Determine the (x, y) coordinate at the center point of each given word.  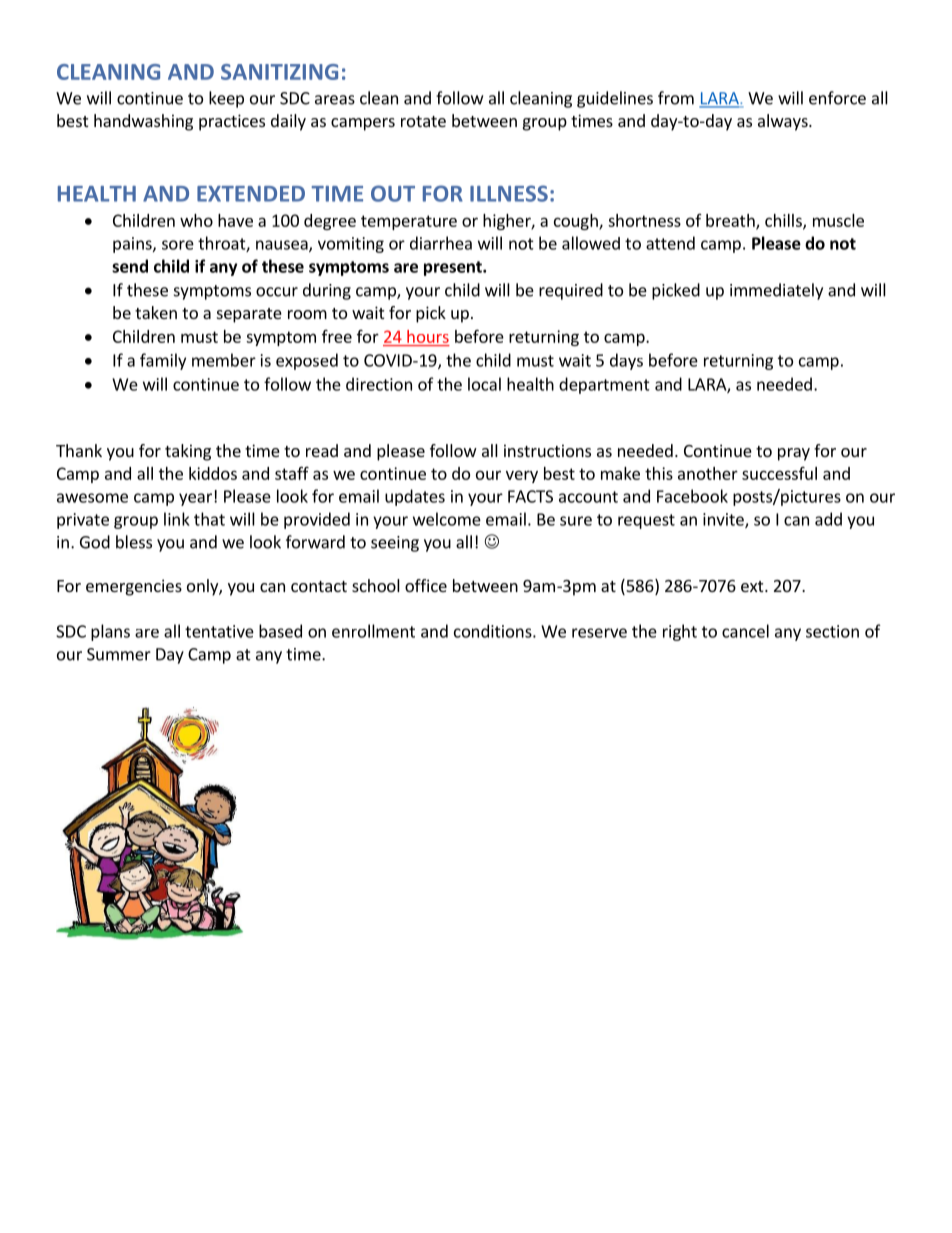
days (626, 361)
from (676, 98)
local (484, 384)
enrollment (373, 631)
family (163, 361)
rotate (423, 121)
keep (226, 99)
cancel (745, 631)
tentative (219, 631)
